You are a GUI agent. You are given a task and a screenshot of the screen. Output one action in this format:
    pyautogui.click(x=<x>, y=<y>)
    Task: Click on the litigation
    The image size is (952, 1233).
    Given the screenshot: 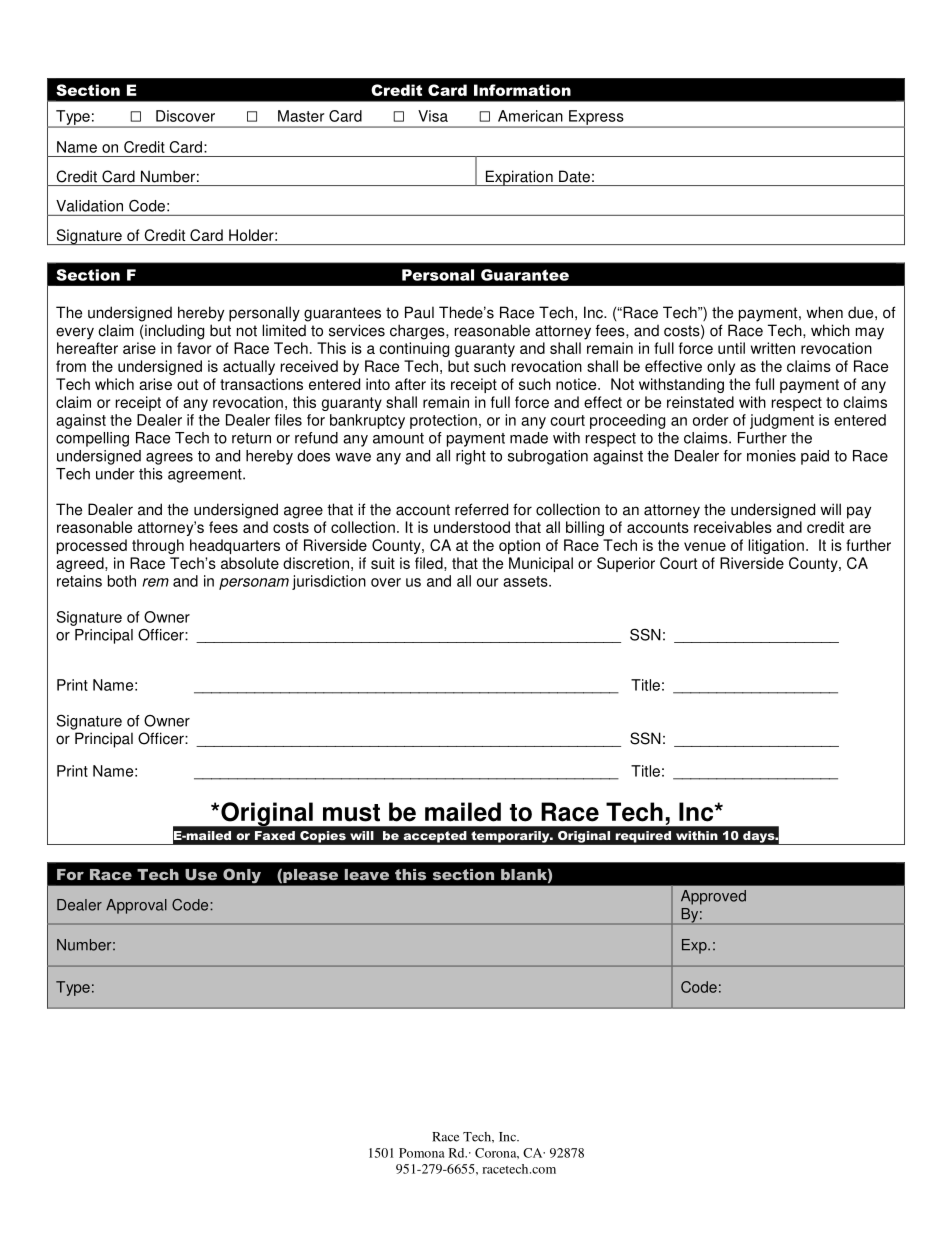 What is the action you would take?
    pyautogui.click(x=776, y=546)
